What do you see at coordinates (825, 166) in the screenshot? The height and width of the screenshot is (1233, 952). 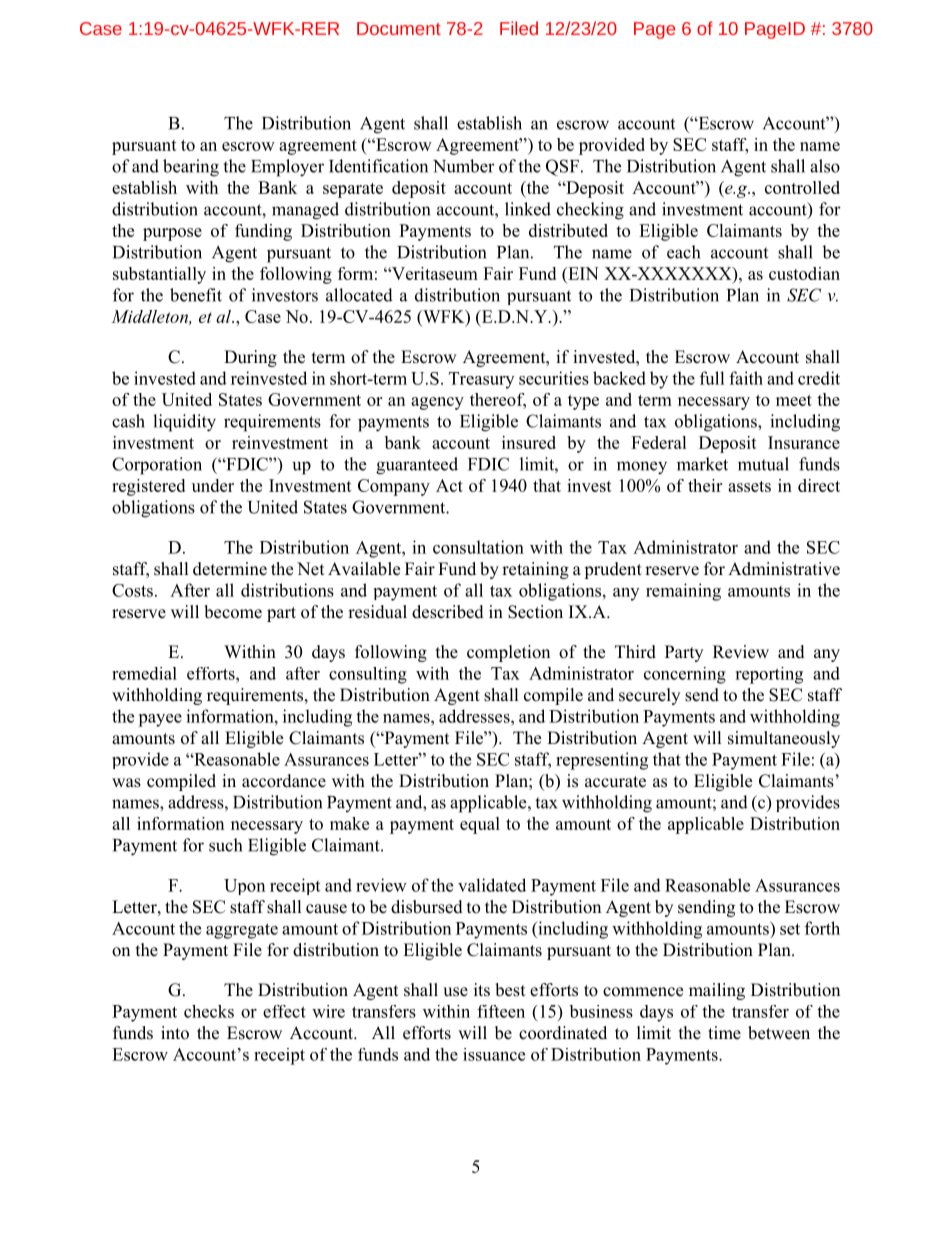 I see `also` at bounding box center [825, 166].
